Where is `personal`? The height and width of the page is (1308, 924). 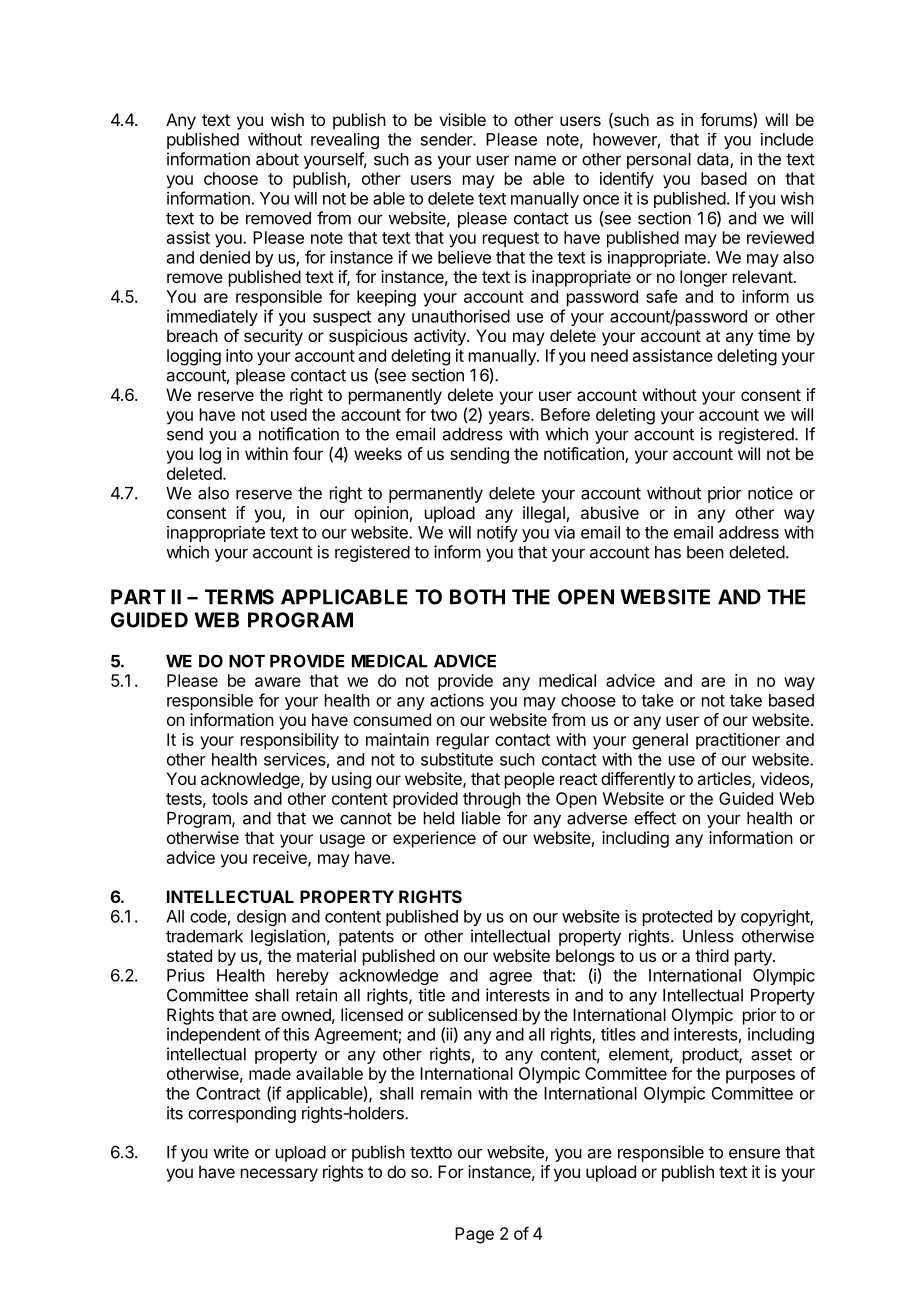
personal is located at coordinates (659, 161).
